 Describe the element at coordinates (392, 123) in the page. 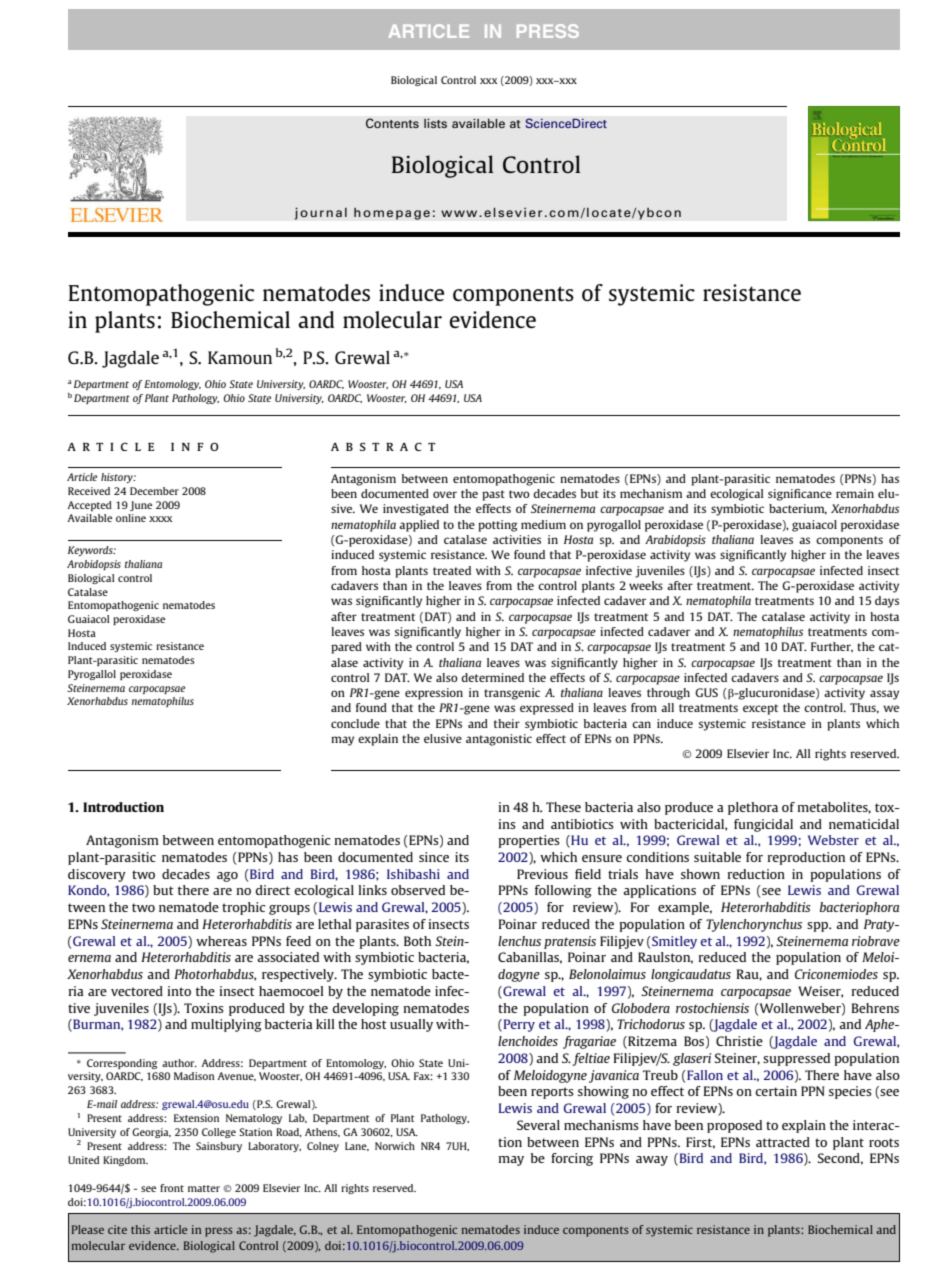

I see `Contents` at that location.
